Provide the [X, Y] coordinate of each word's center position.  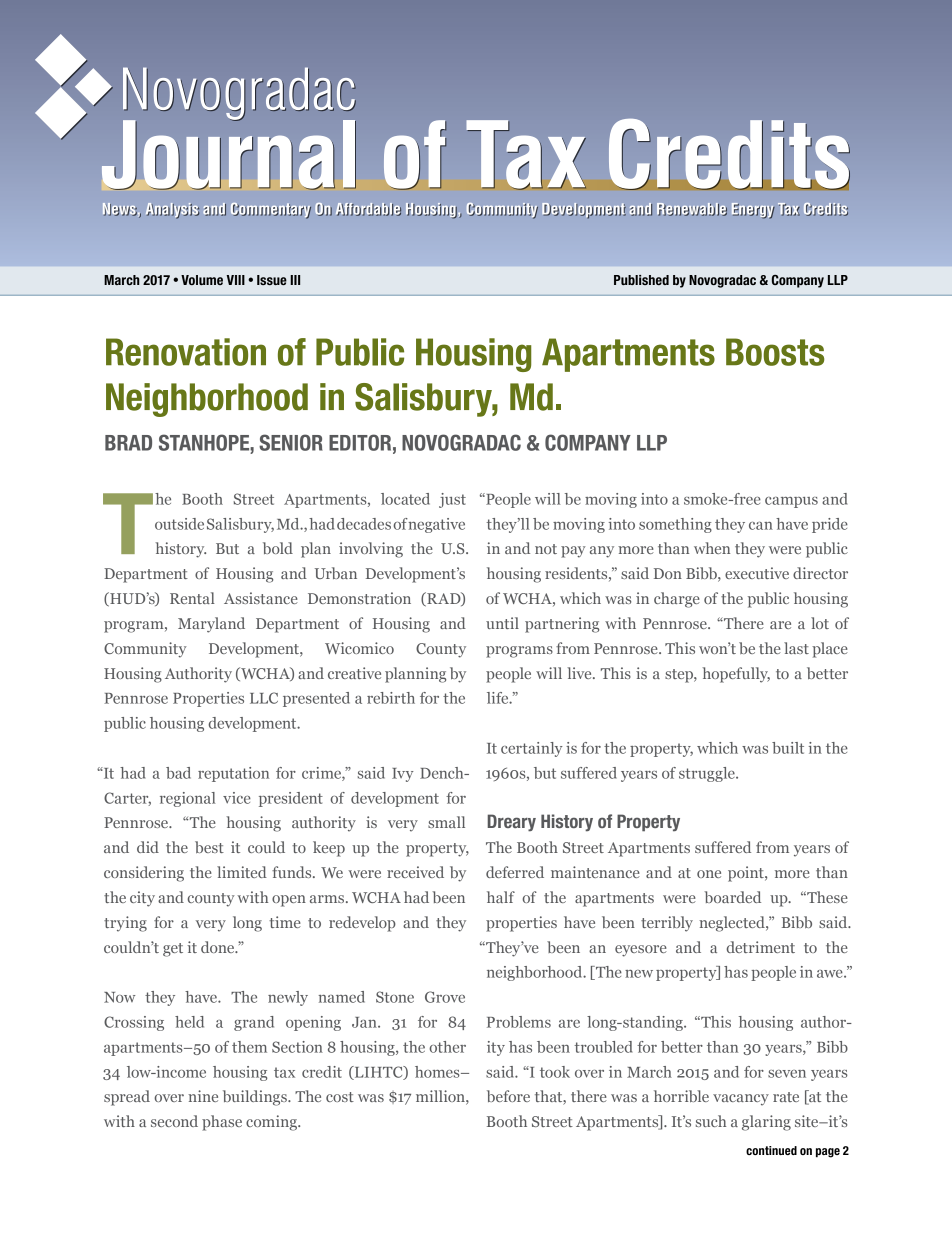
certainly [532, 749]
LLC [264, 698]
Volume [202, 280]
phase [222, 1123]
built [788, 748]
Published [641, 280]
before [508, 1096]
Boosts [775, 352]
